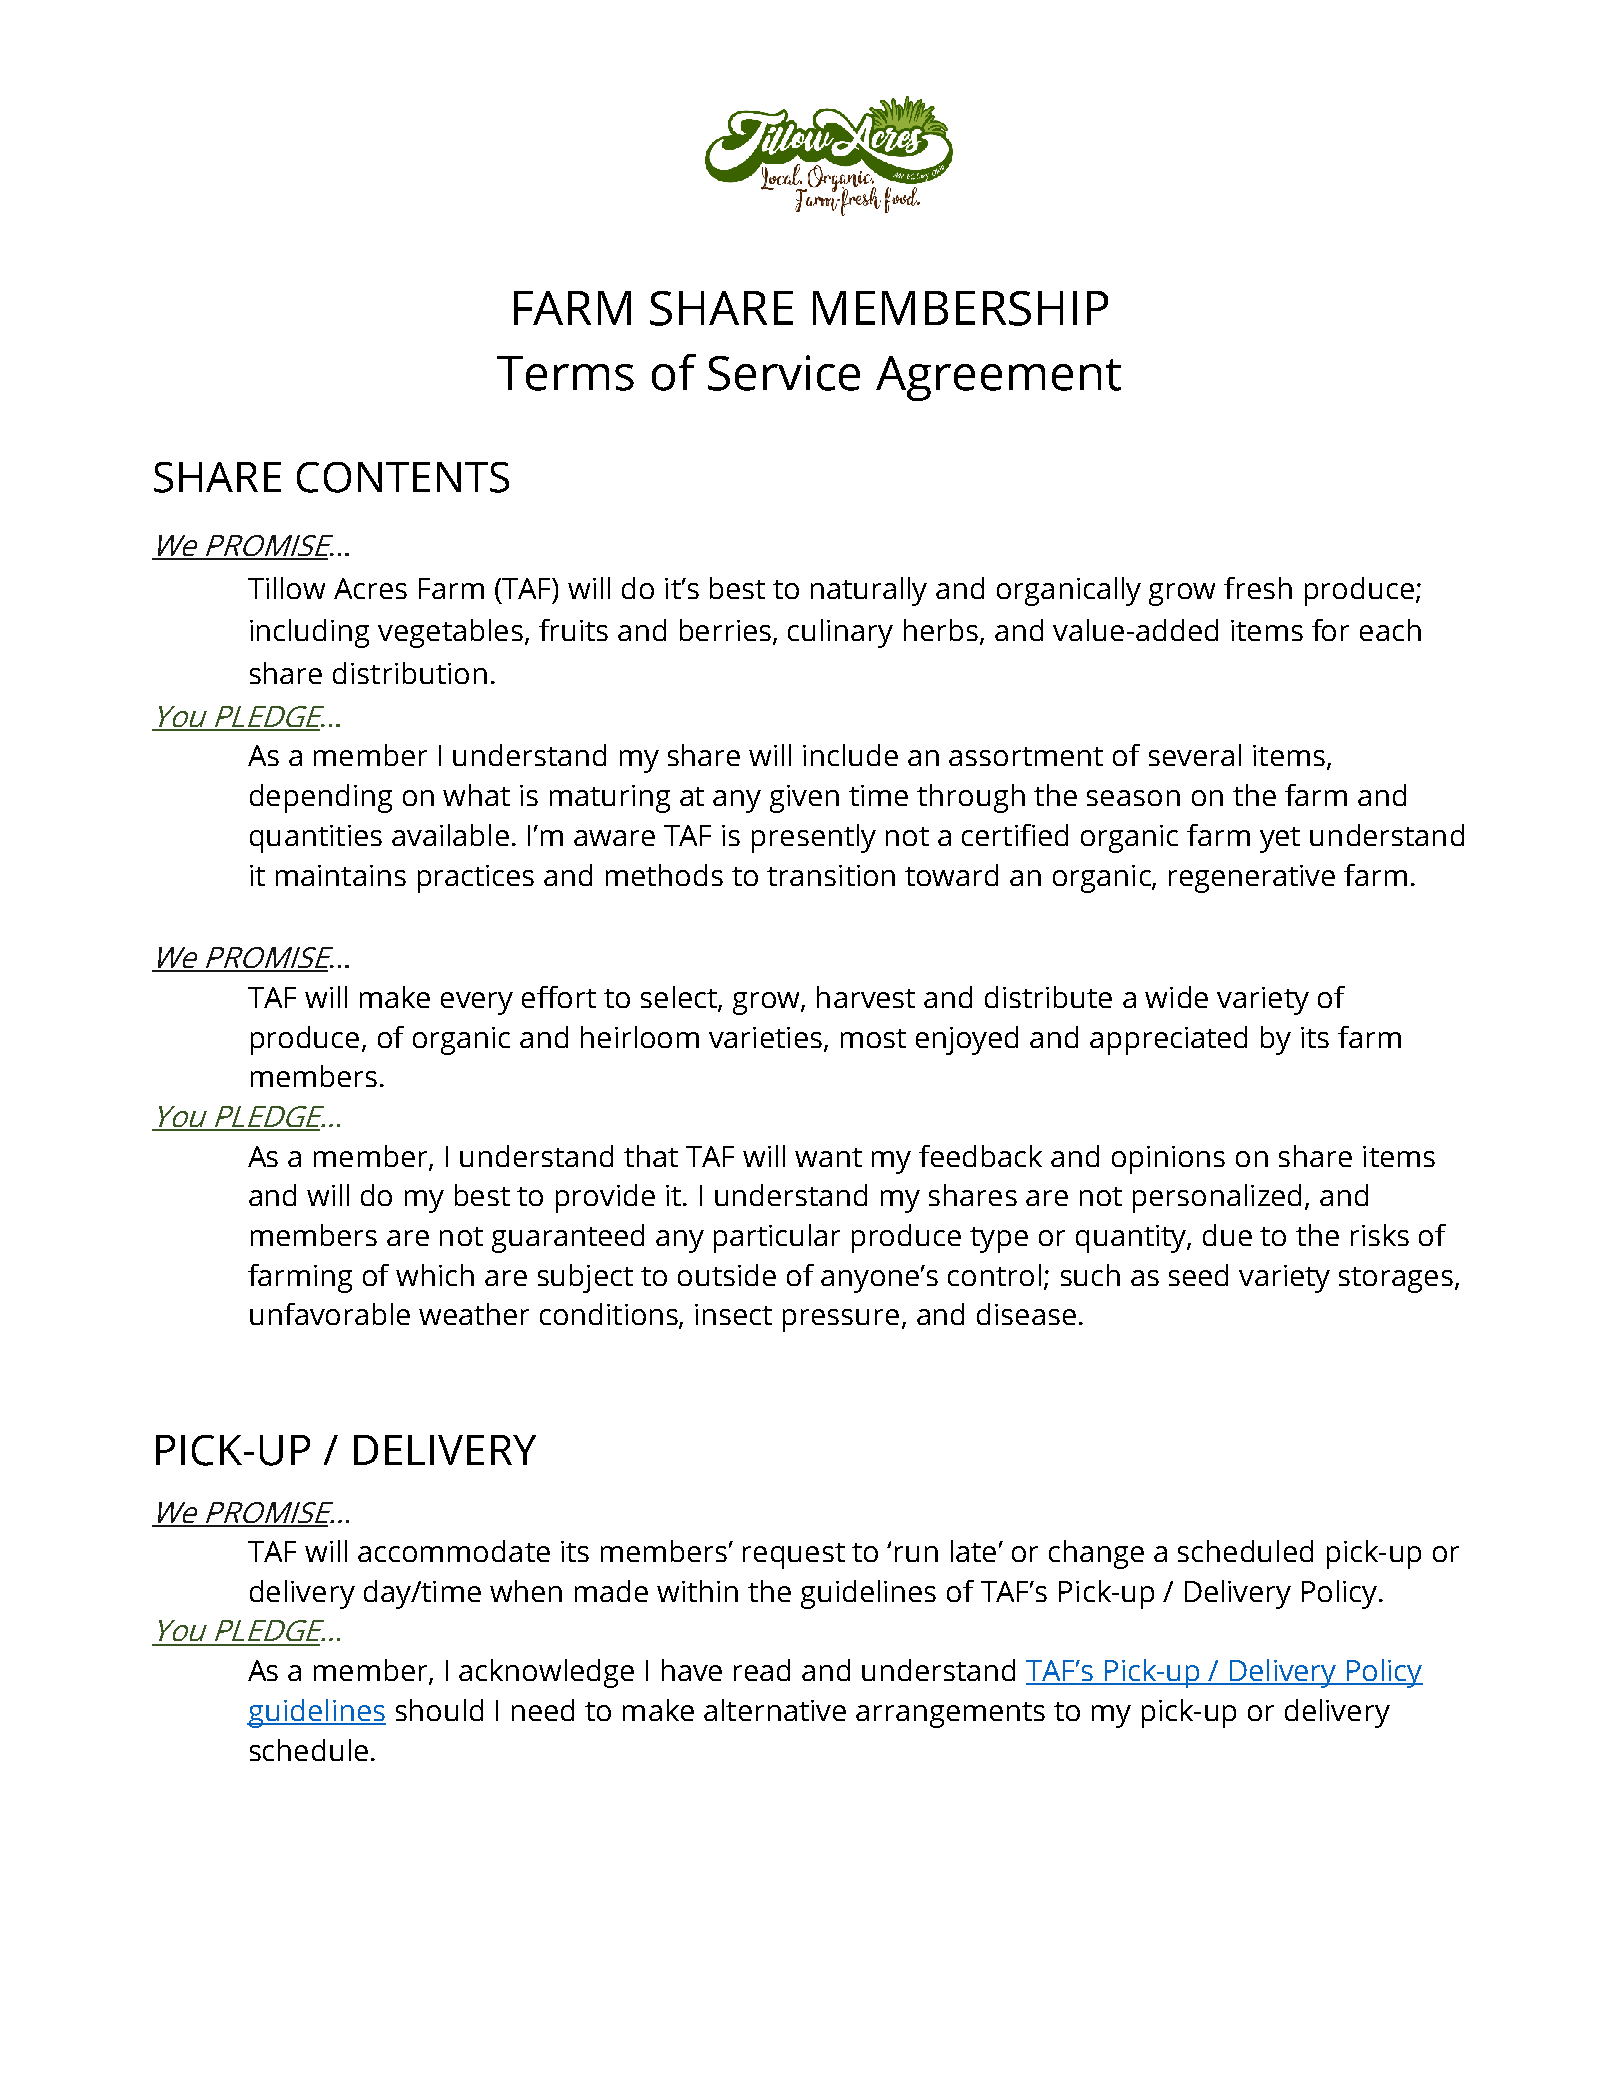 This screenshot has height=2096, width=1619. What do you see at coordinates (403, 477) in the screenshot?
I see `CONTENTS` at bounding box center [403, 477].
